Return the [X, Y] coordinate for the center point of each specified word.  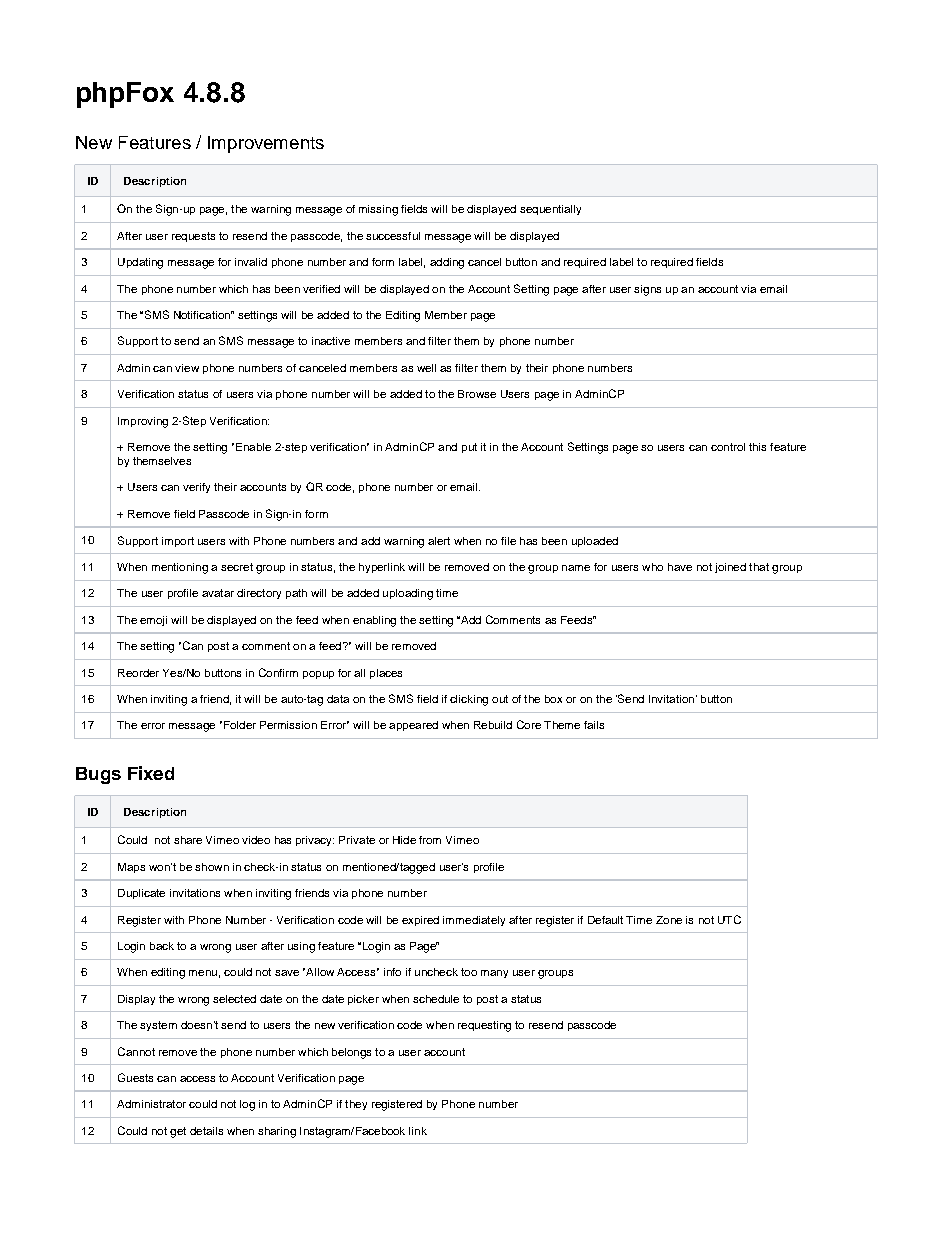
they [356, 1105]
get [178, 1132]
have [680, 567]
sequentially [550, 210]
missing [378, 210]
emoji [153, 621]
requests [193, 237]
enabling [374, 621]
